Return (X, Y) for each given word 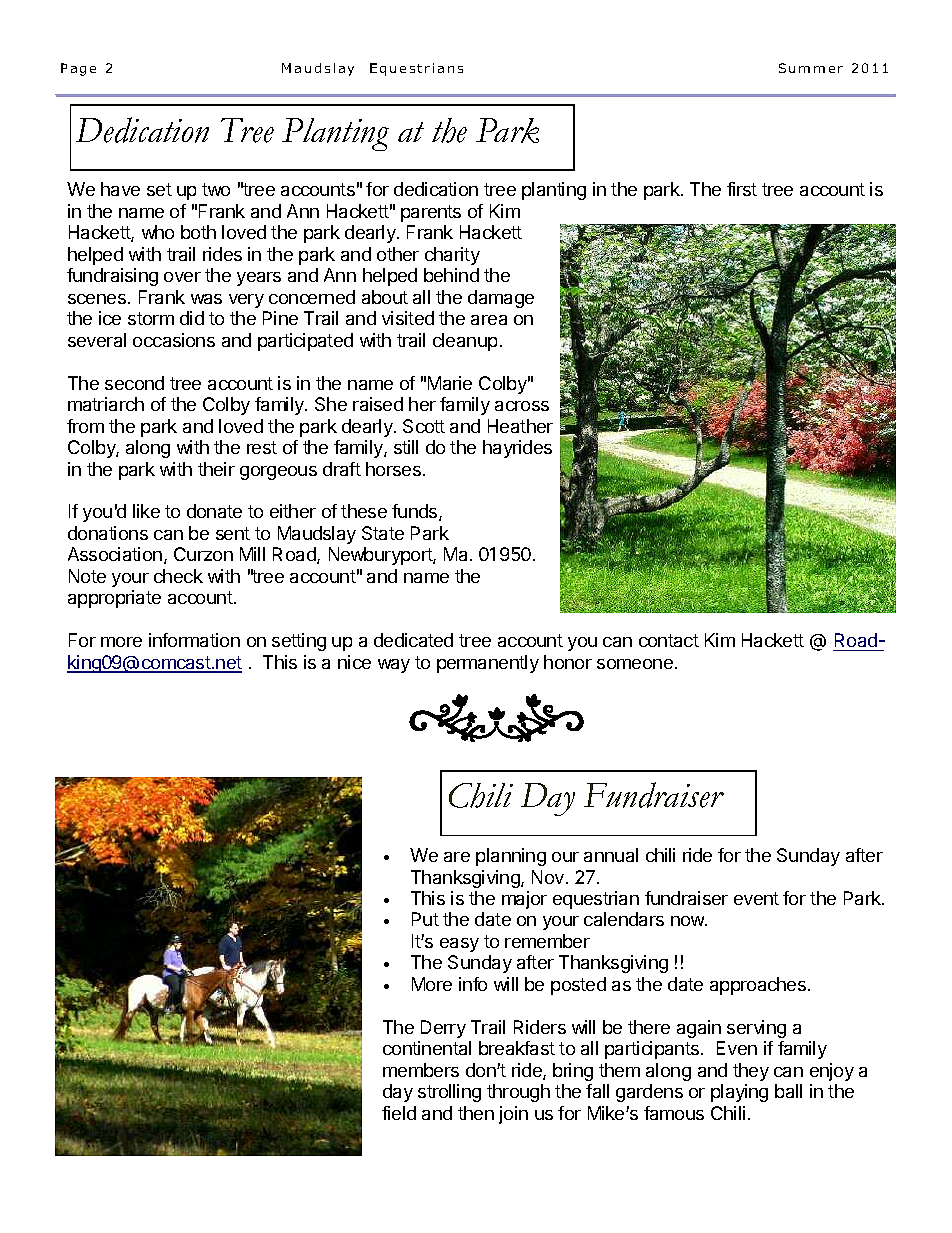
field (399, 1113)
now (688, 921)
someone (635, 664)
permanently (488, 664)
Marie (450, 383)
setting (299, 642)
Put (425, 919)
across (522, 406)
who (158, 232)
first (742, 189)
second (134, 383)
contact (669, 640)
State (383, 533)
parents (431, 213)
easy (459, 945)
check (178, 576)
